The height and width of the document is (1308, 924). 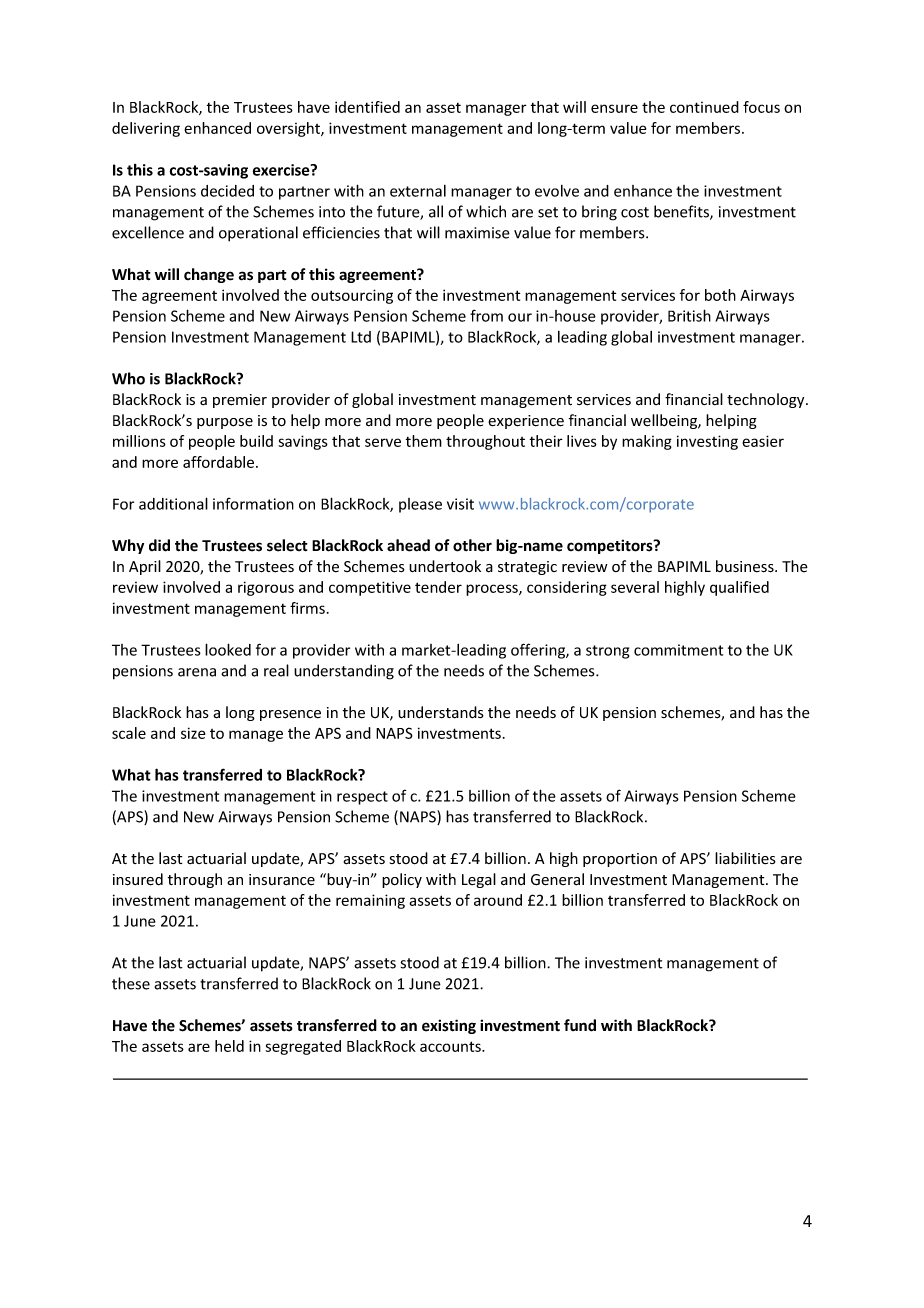 I want to click on undertook, so click(x=445, y=566).
